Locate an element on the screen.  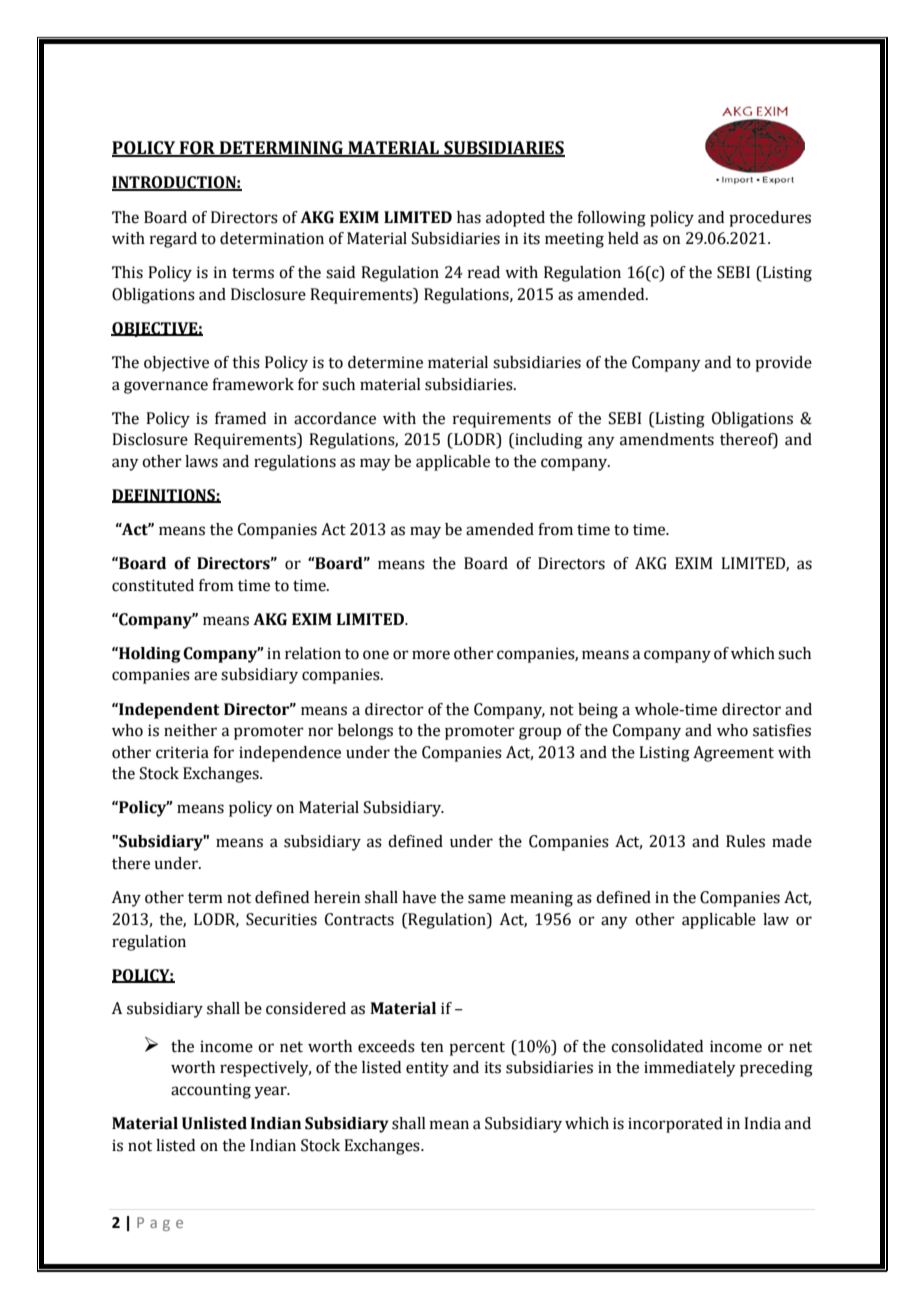
including is located at coordinates (548, 441).
